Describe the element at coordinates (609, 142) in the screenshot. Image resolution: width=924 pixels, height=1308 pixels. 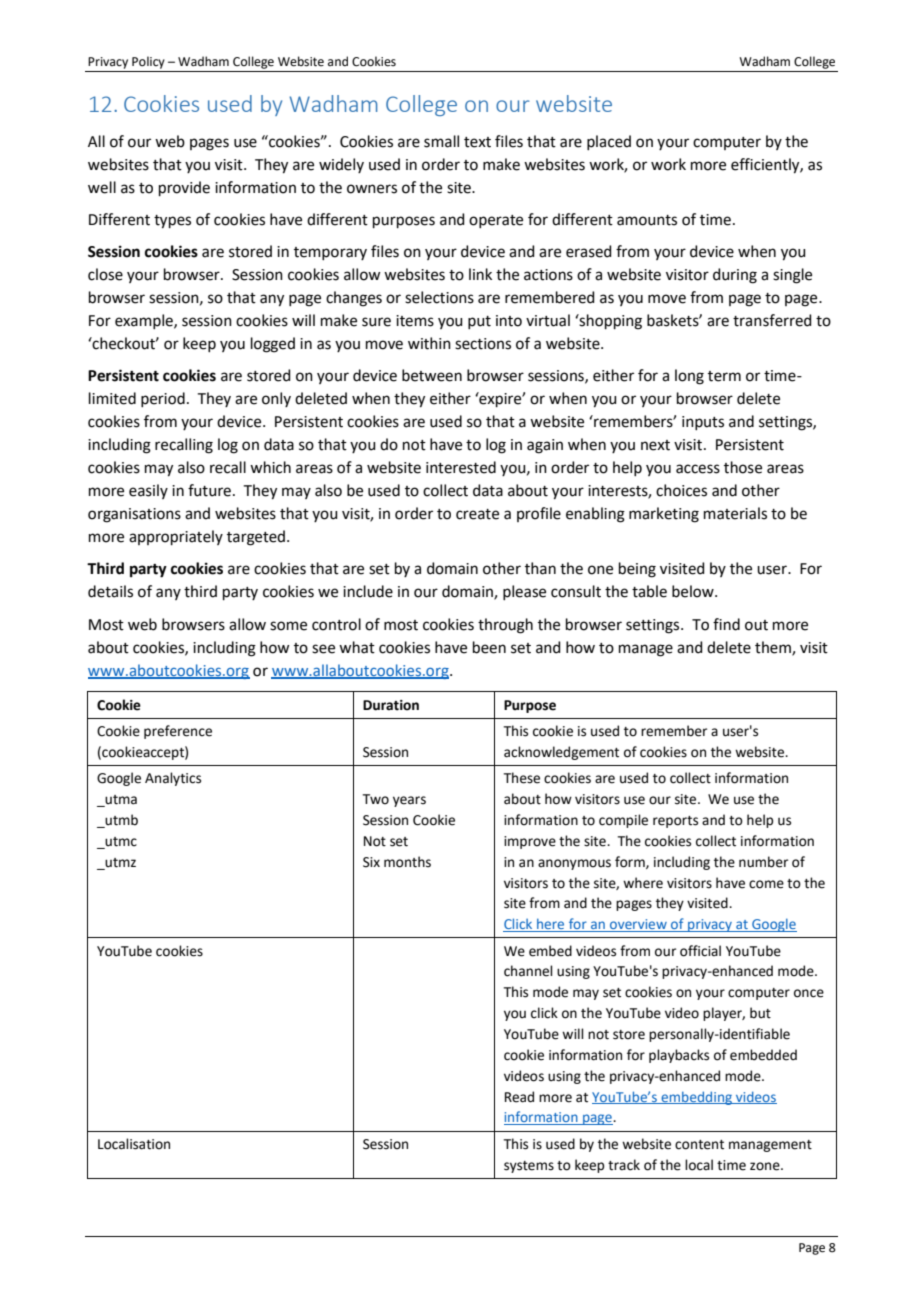
I see `placed` at that location.
